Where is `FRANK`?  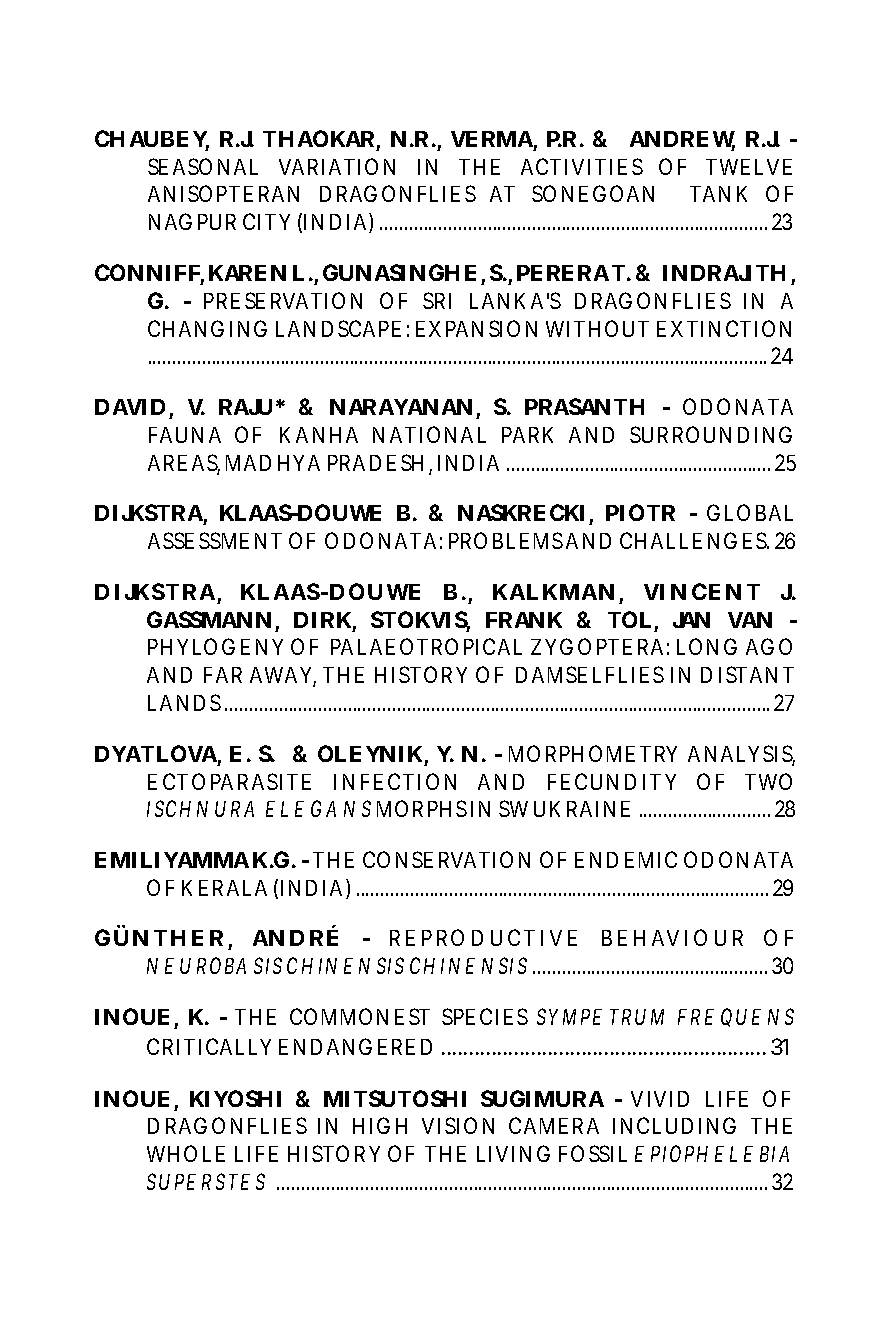 FRANK is located at coordinates (524, 620).
